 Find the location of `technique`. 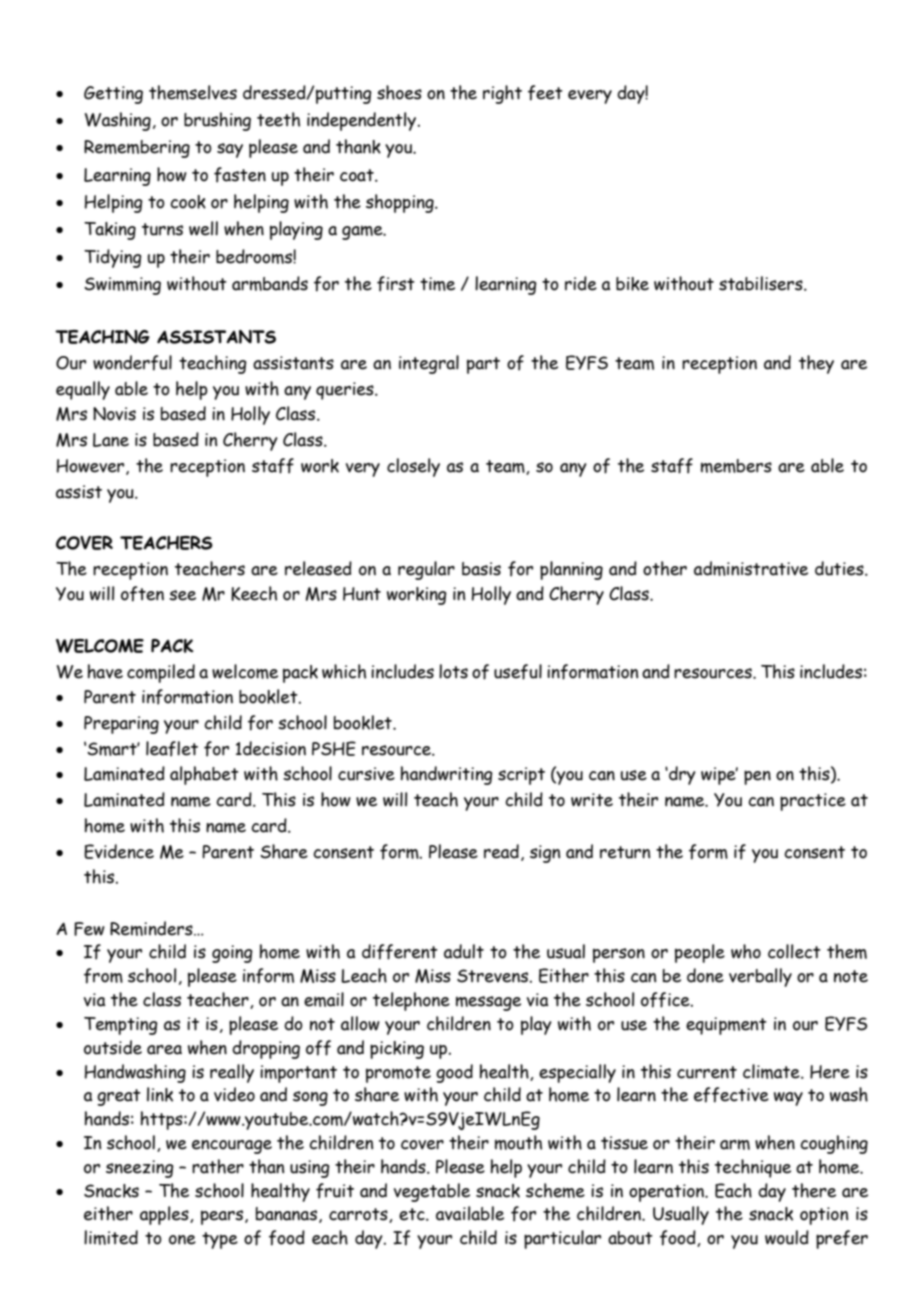

technique is located at coordinates (753, 1168).
